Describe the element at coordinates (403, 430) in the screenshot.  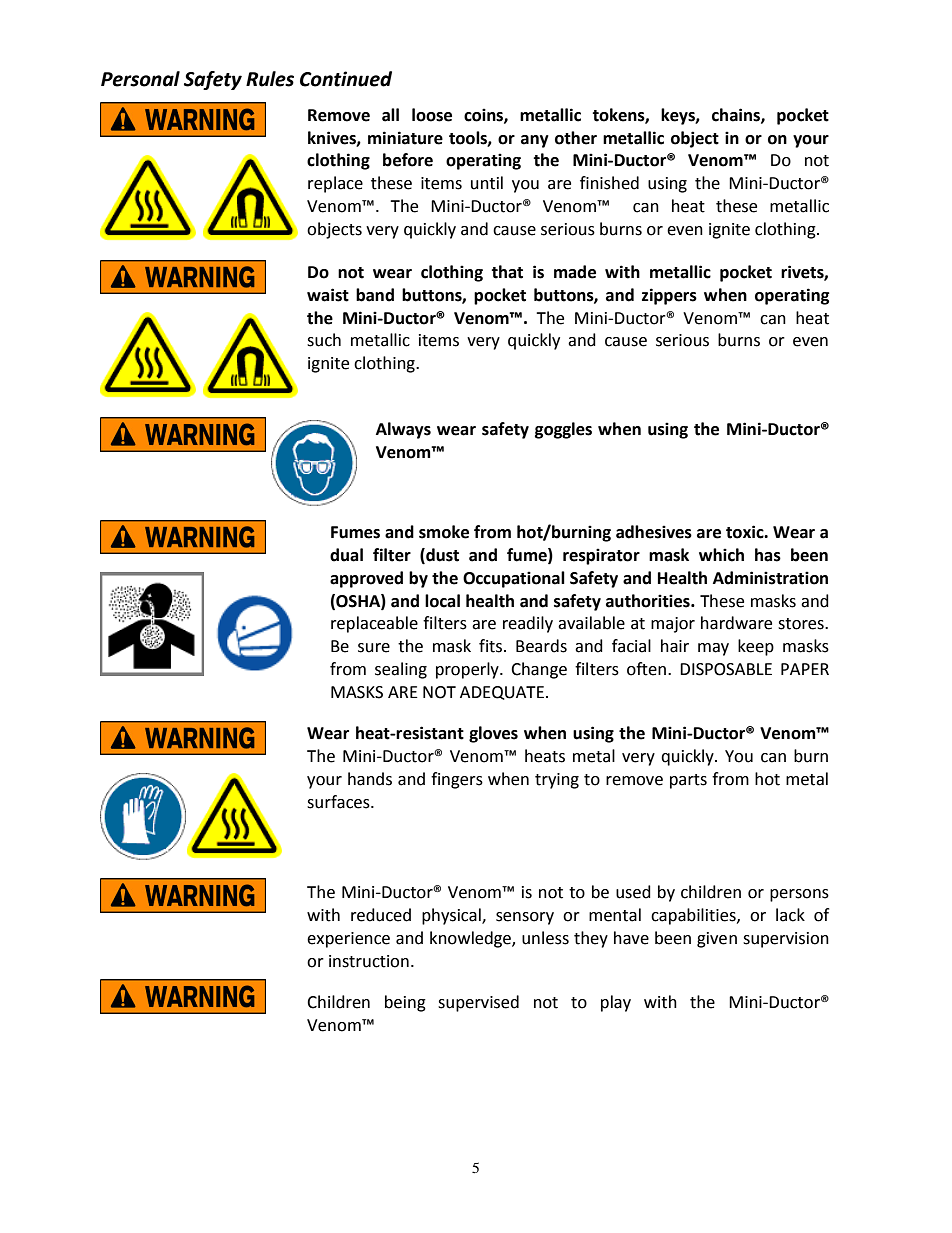
I see `Always` at that location.
